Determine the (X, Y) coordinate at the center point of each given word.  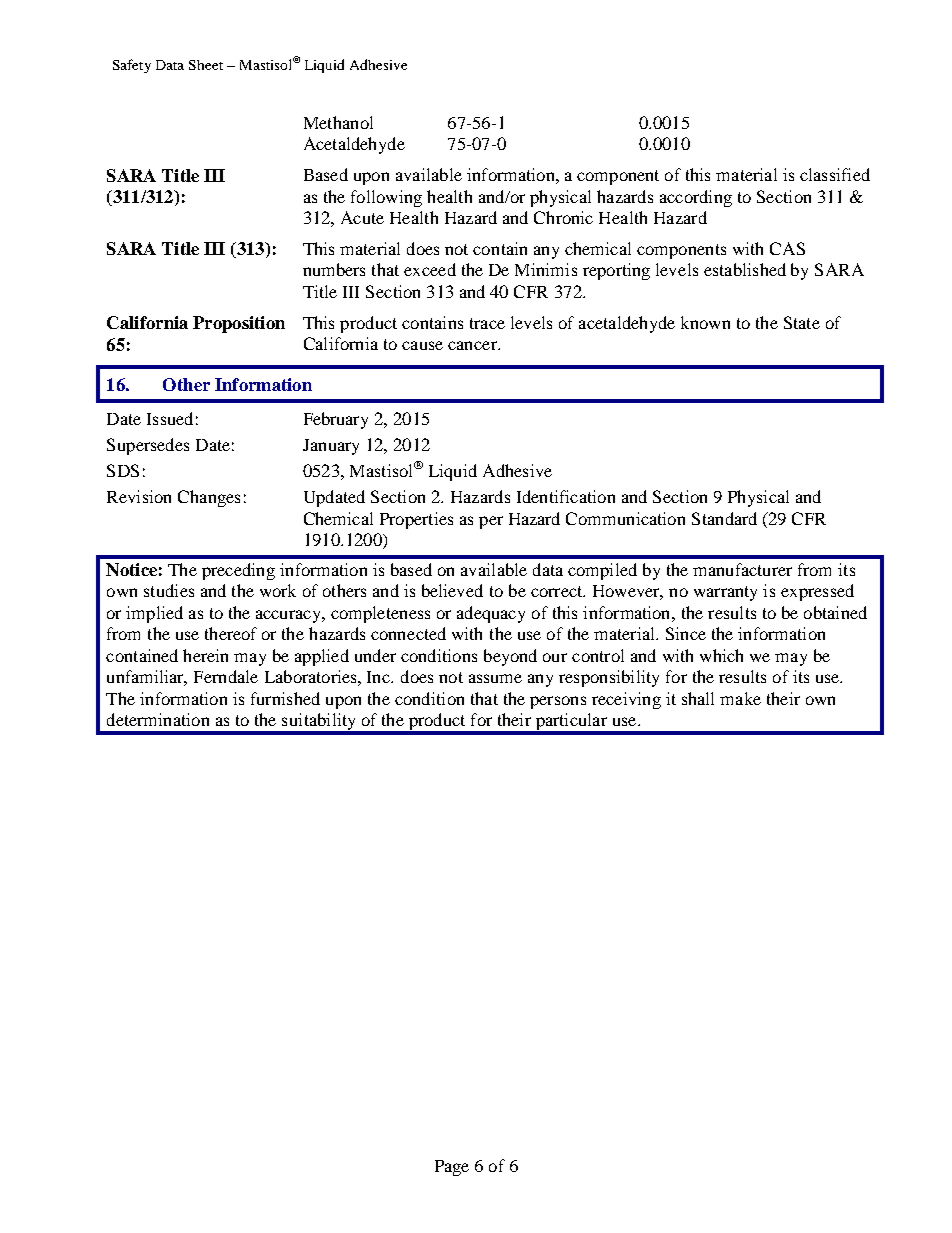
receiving (626, 700)
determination (158, 719)
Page (452, 1168)
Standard (724, 518)
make (740, 698)
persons (558, 702)
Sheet (206, 65)
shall (698, 698)
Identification (566, 496)
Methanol (338, 122)
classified (835, 174)
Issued (170, 418)
